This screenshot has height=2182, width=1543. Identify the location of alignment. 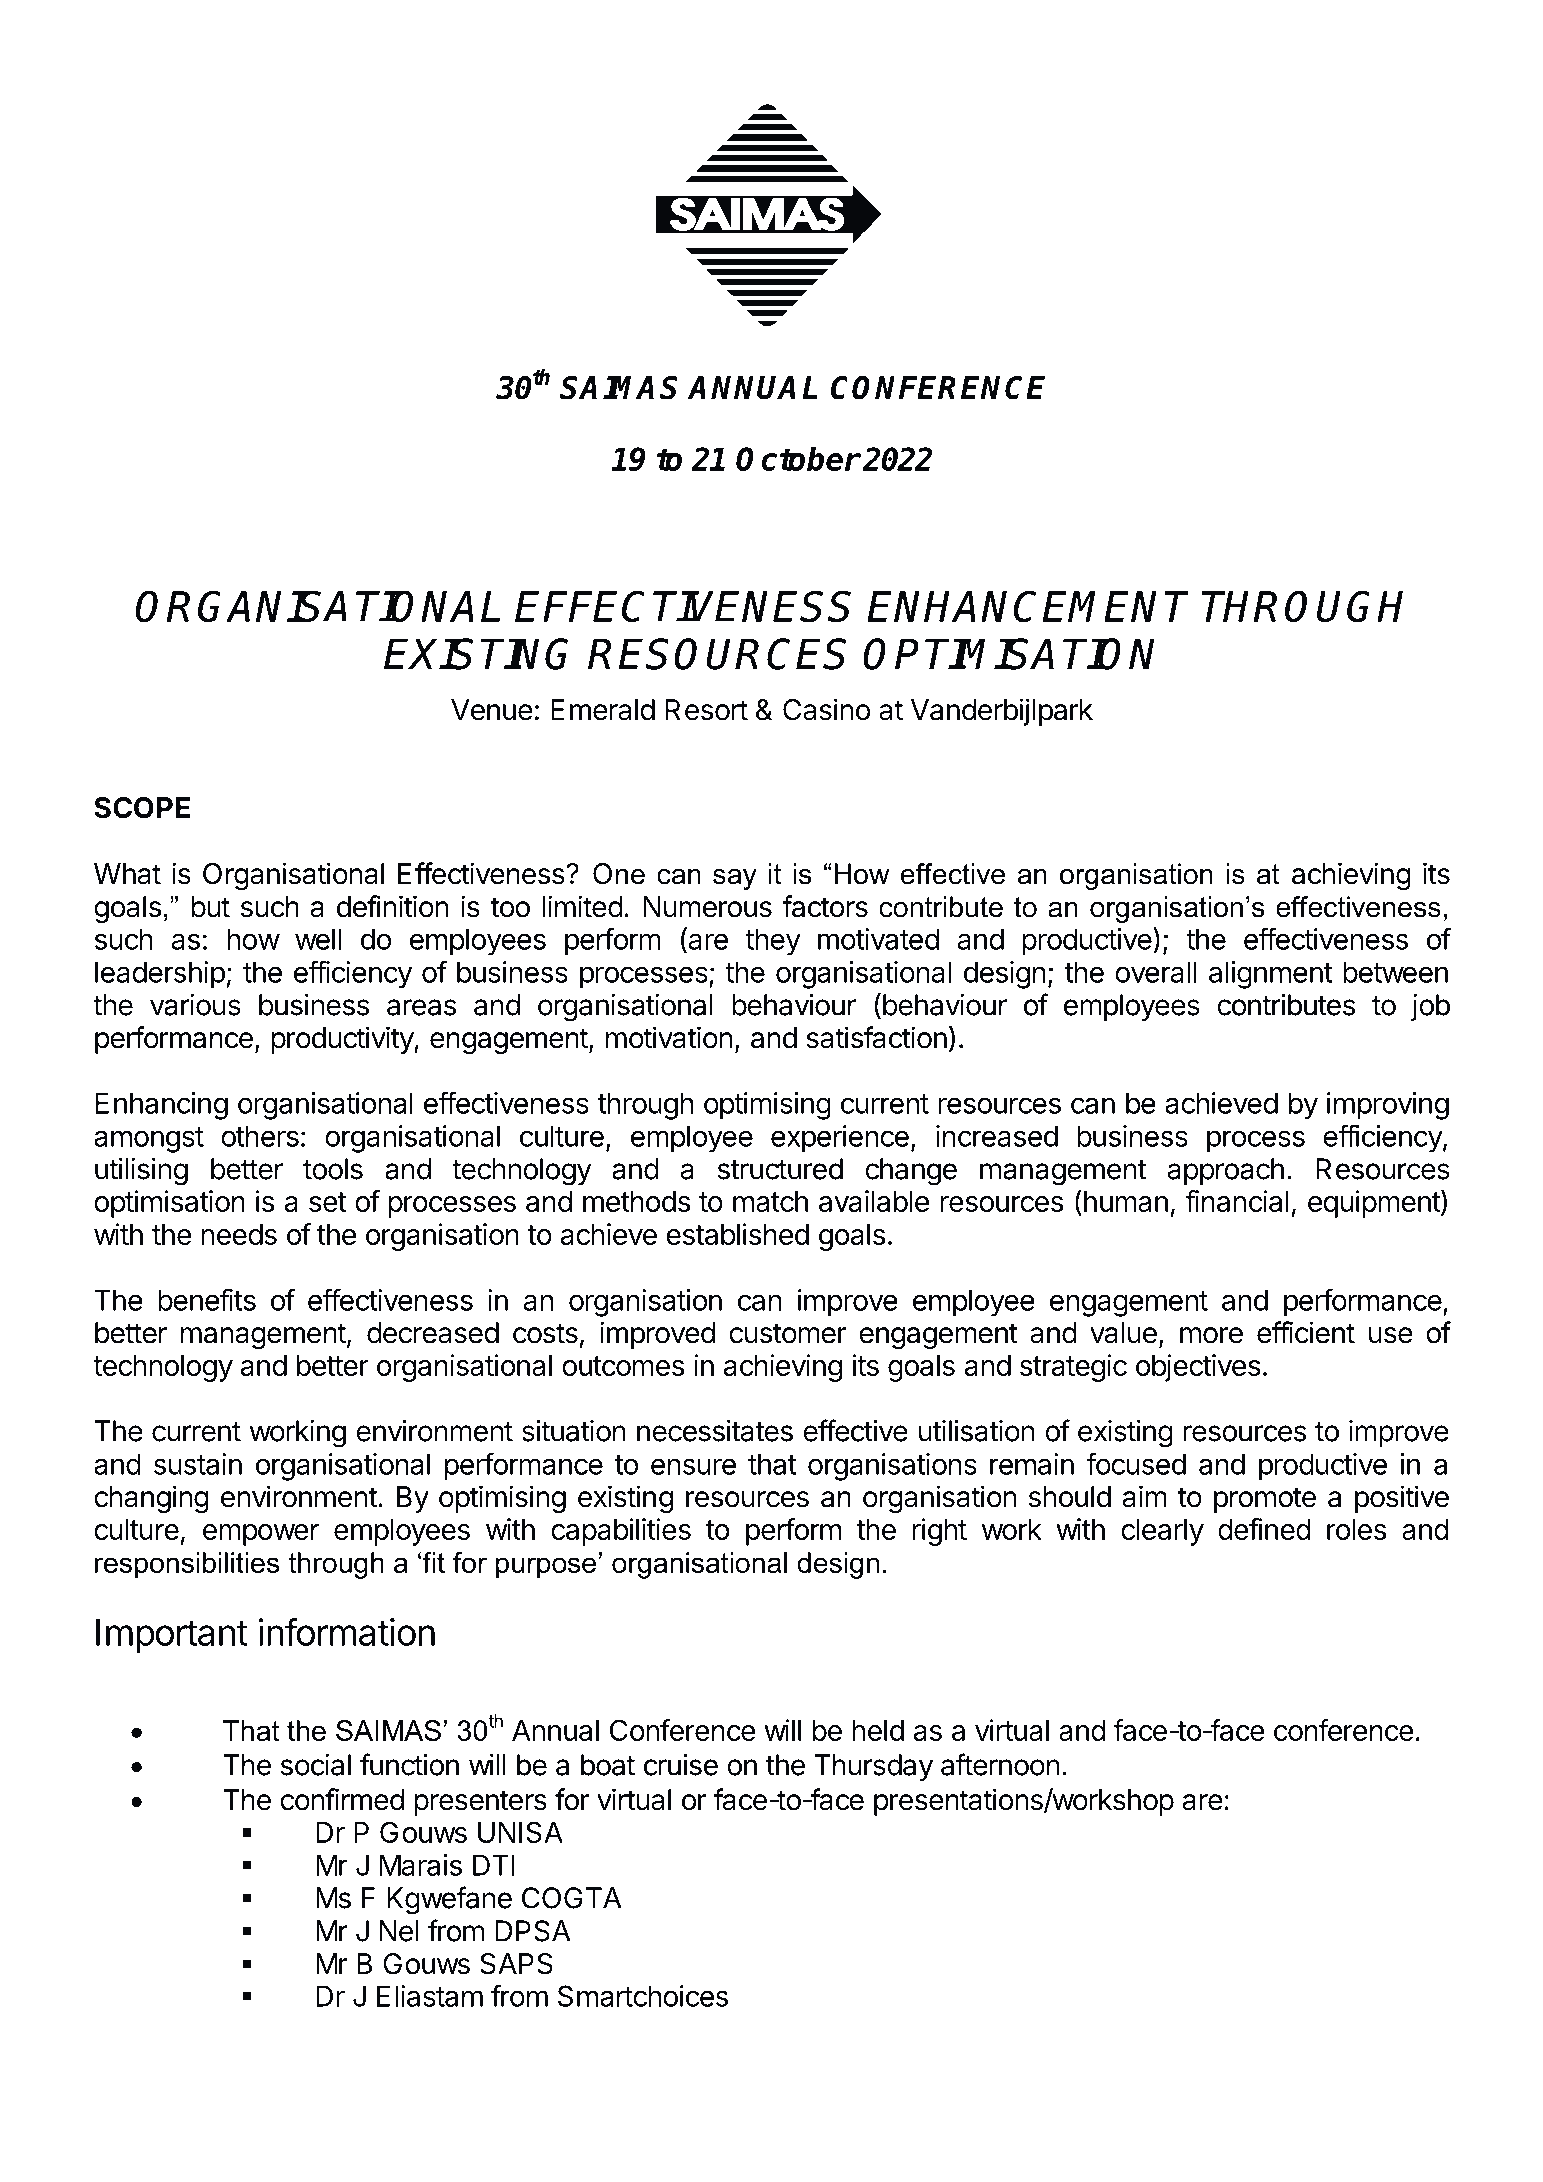
(1271, 975).
